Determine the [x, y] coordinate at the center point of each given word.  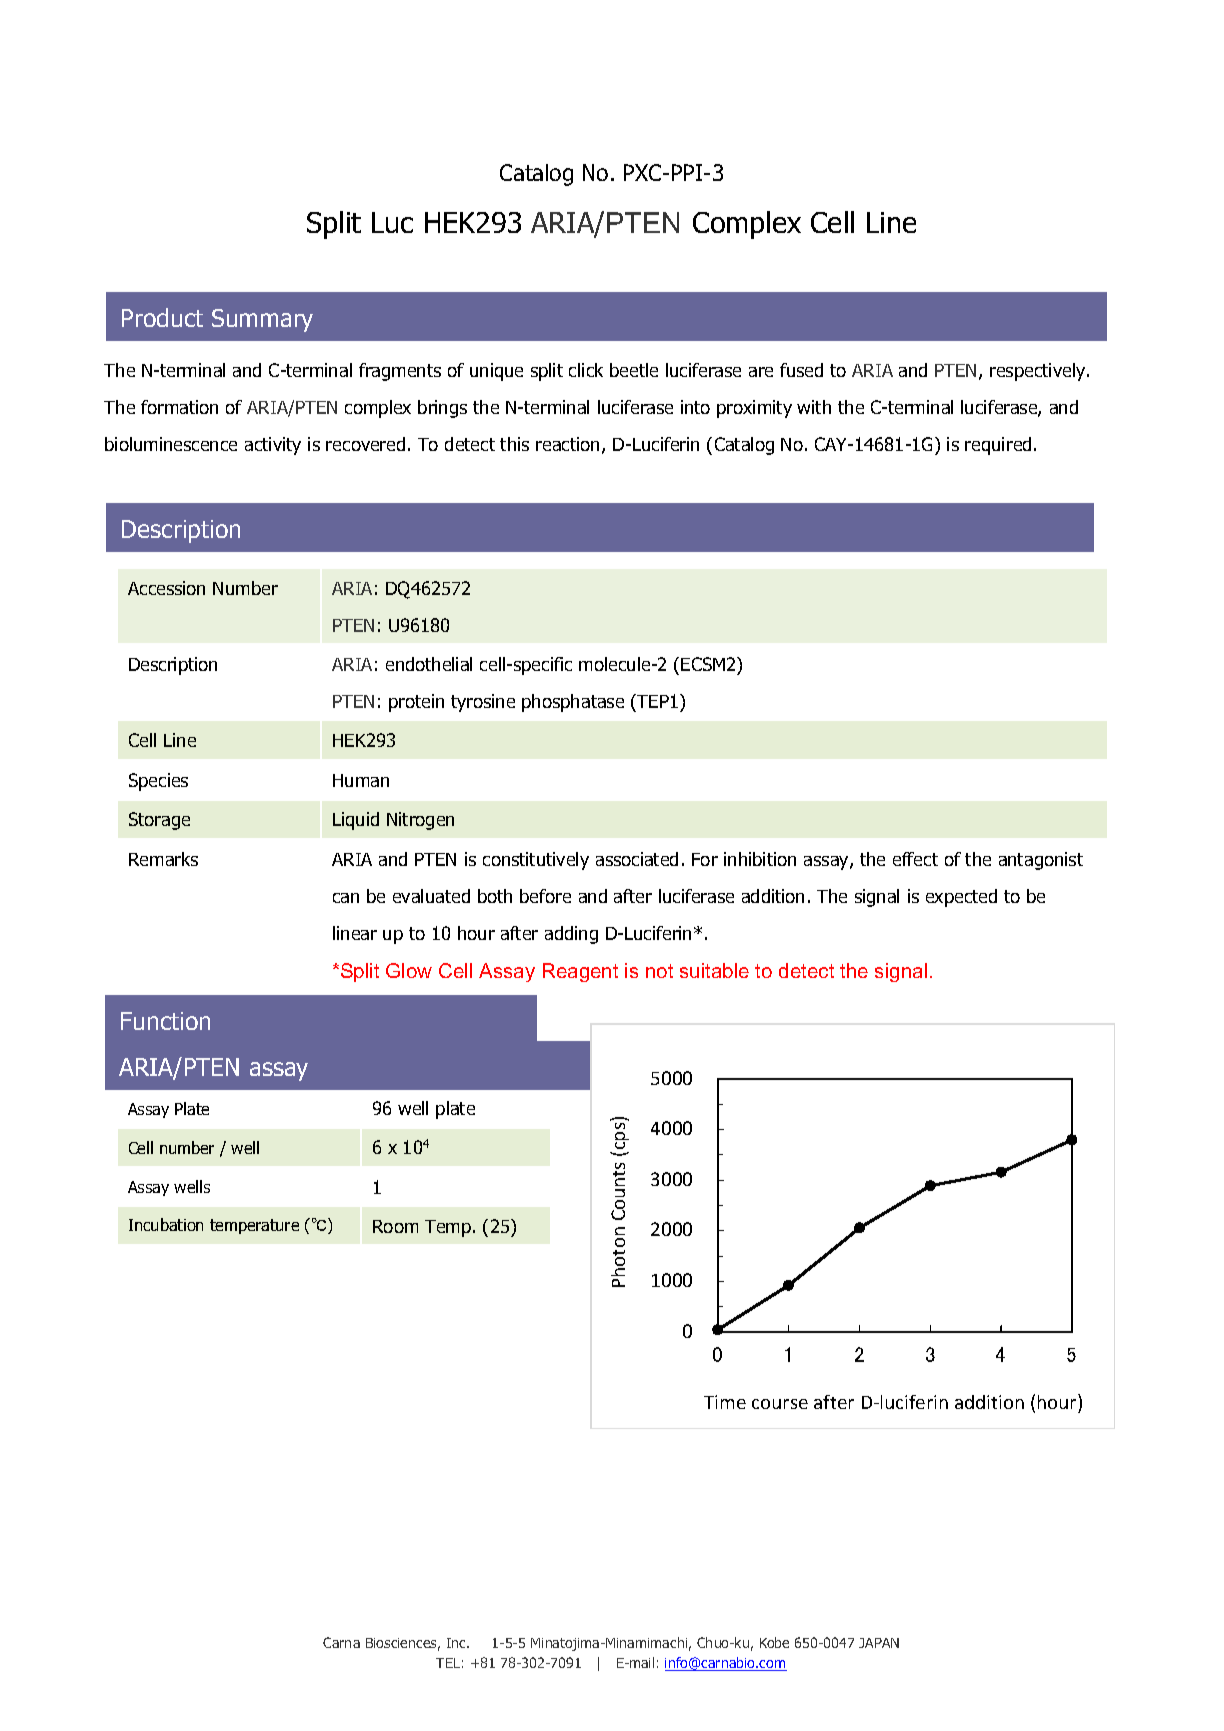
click [586, 370]
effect [915, 859]
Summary [262, 320]
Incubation [166, 1224]
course [780, 1404]
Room [395, 1226]
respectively [1039, 372]
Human [361, 780]
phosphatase [573, 703]
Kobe [774, 1642]
